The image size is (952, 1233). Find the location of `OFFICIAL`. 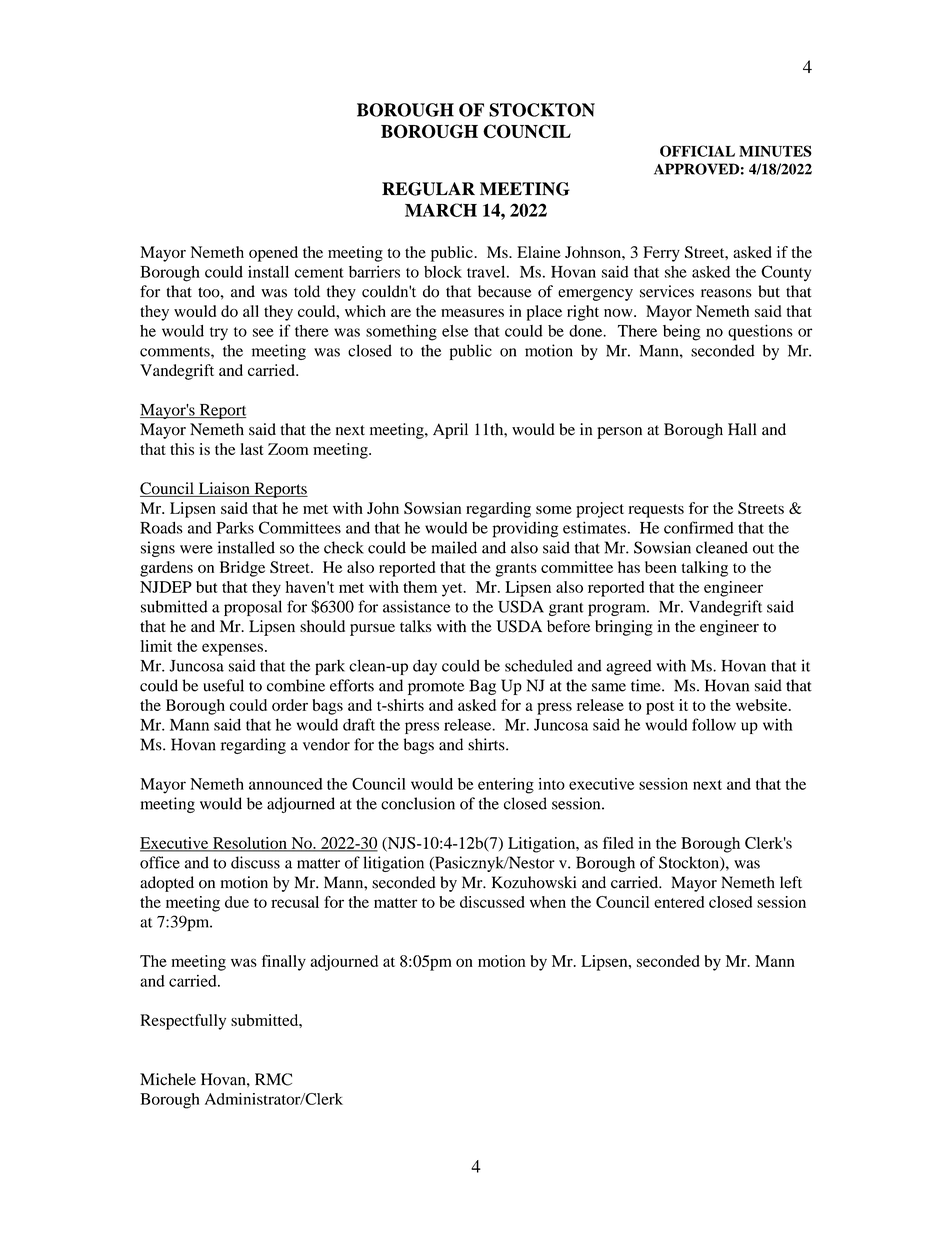

OFFICIAL is located at coordinates (697, 151).
